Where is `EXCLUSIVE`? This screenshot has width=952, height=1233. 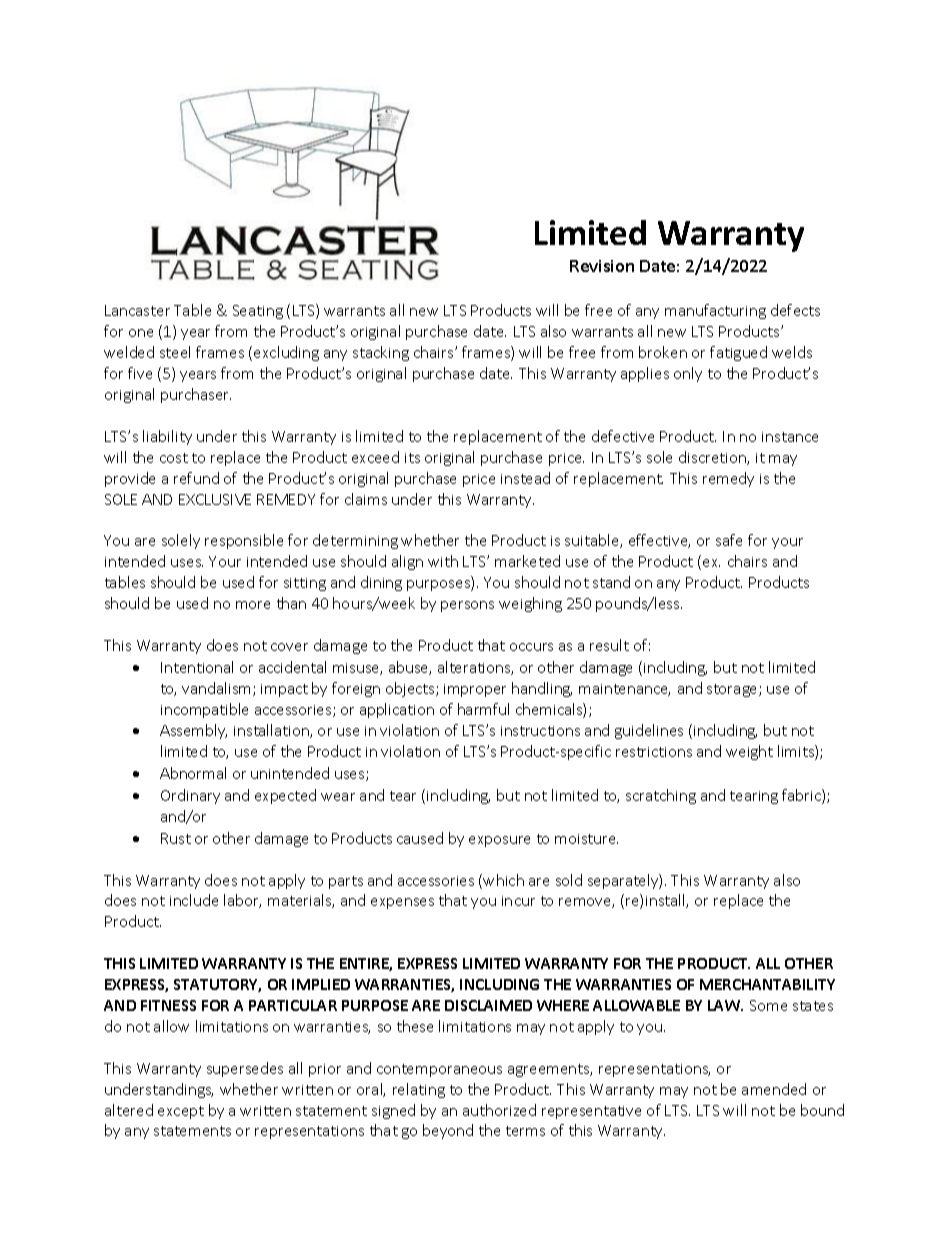 EXCLUSIVE is located at coordinates (215, 499).
